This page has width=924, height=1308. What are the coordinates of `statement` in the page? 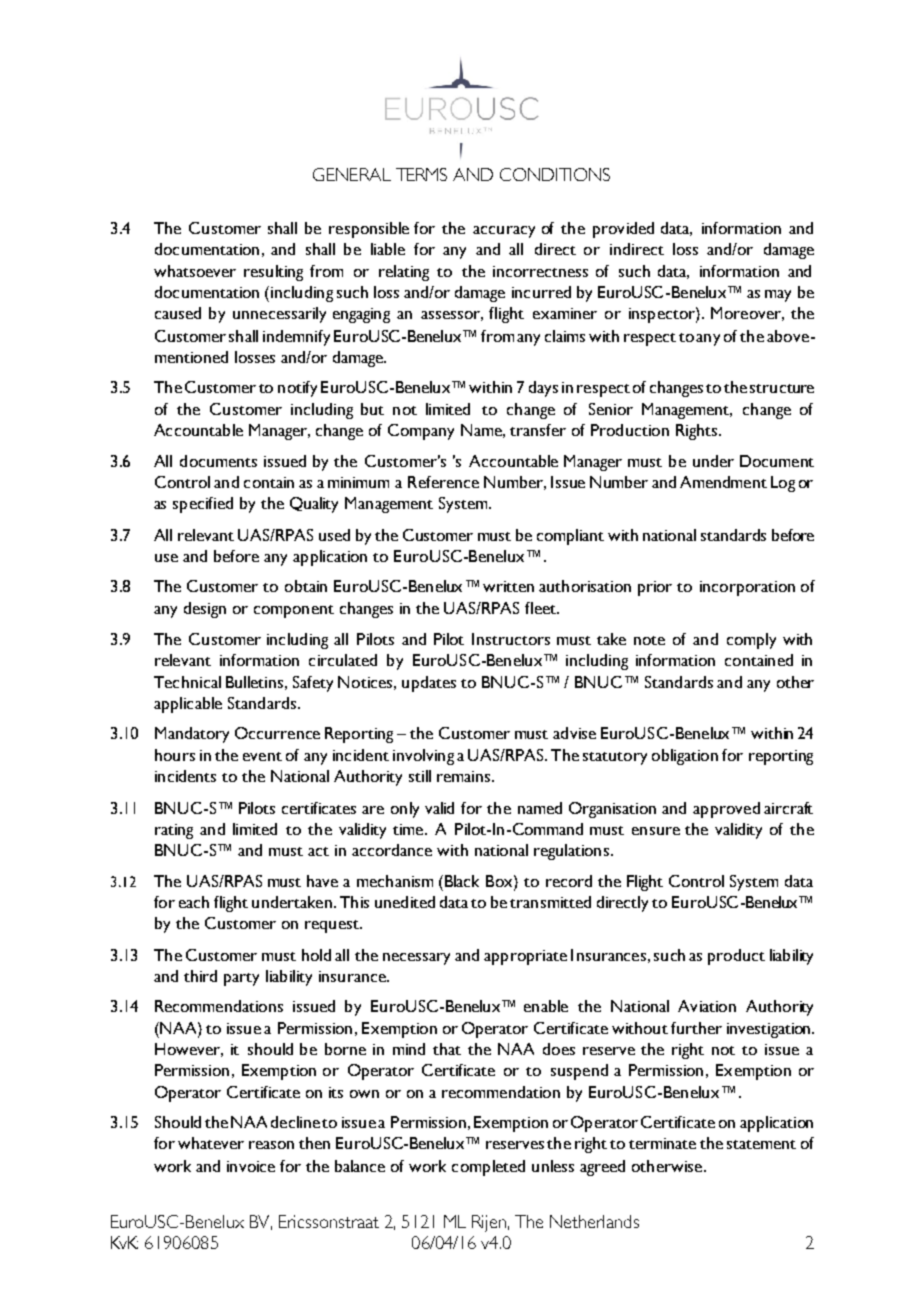 It's located at (761, 1144).
